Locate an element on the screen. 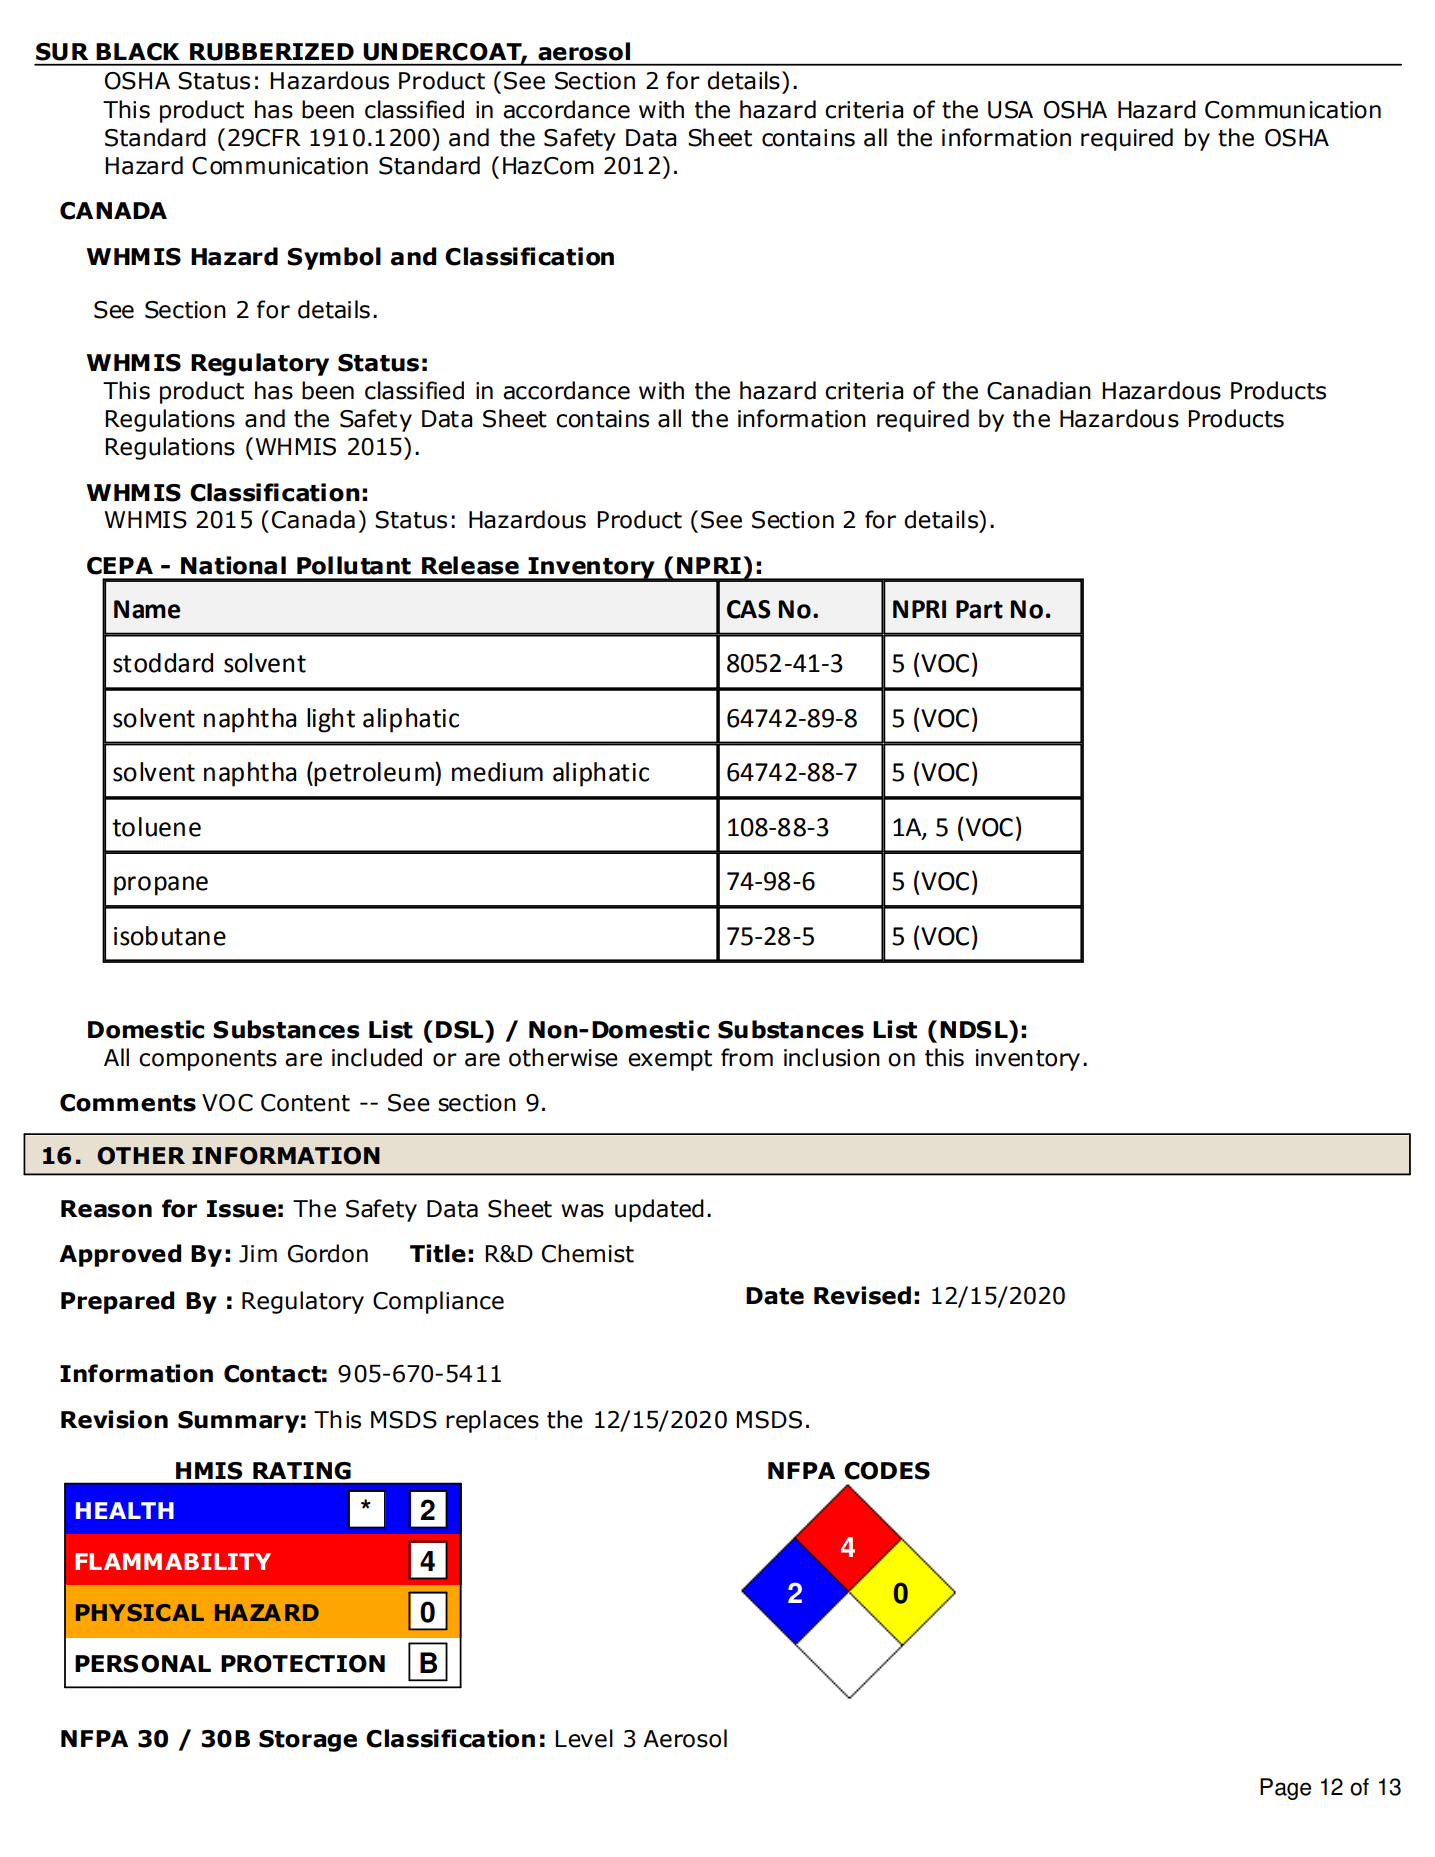 The image size is (1435, 1857). isobutane is located at coordinates (170, 936).
